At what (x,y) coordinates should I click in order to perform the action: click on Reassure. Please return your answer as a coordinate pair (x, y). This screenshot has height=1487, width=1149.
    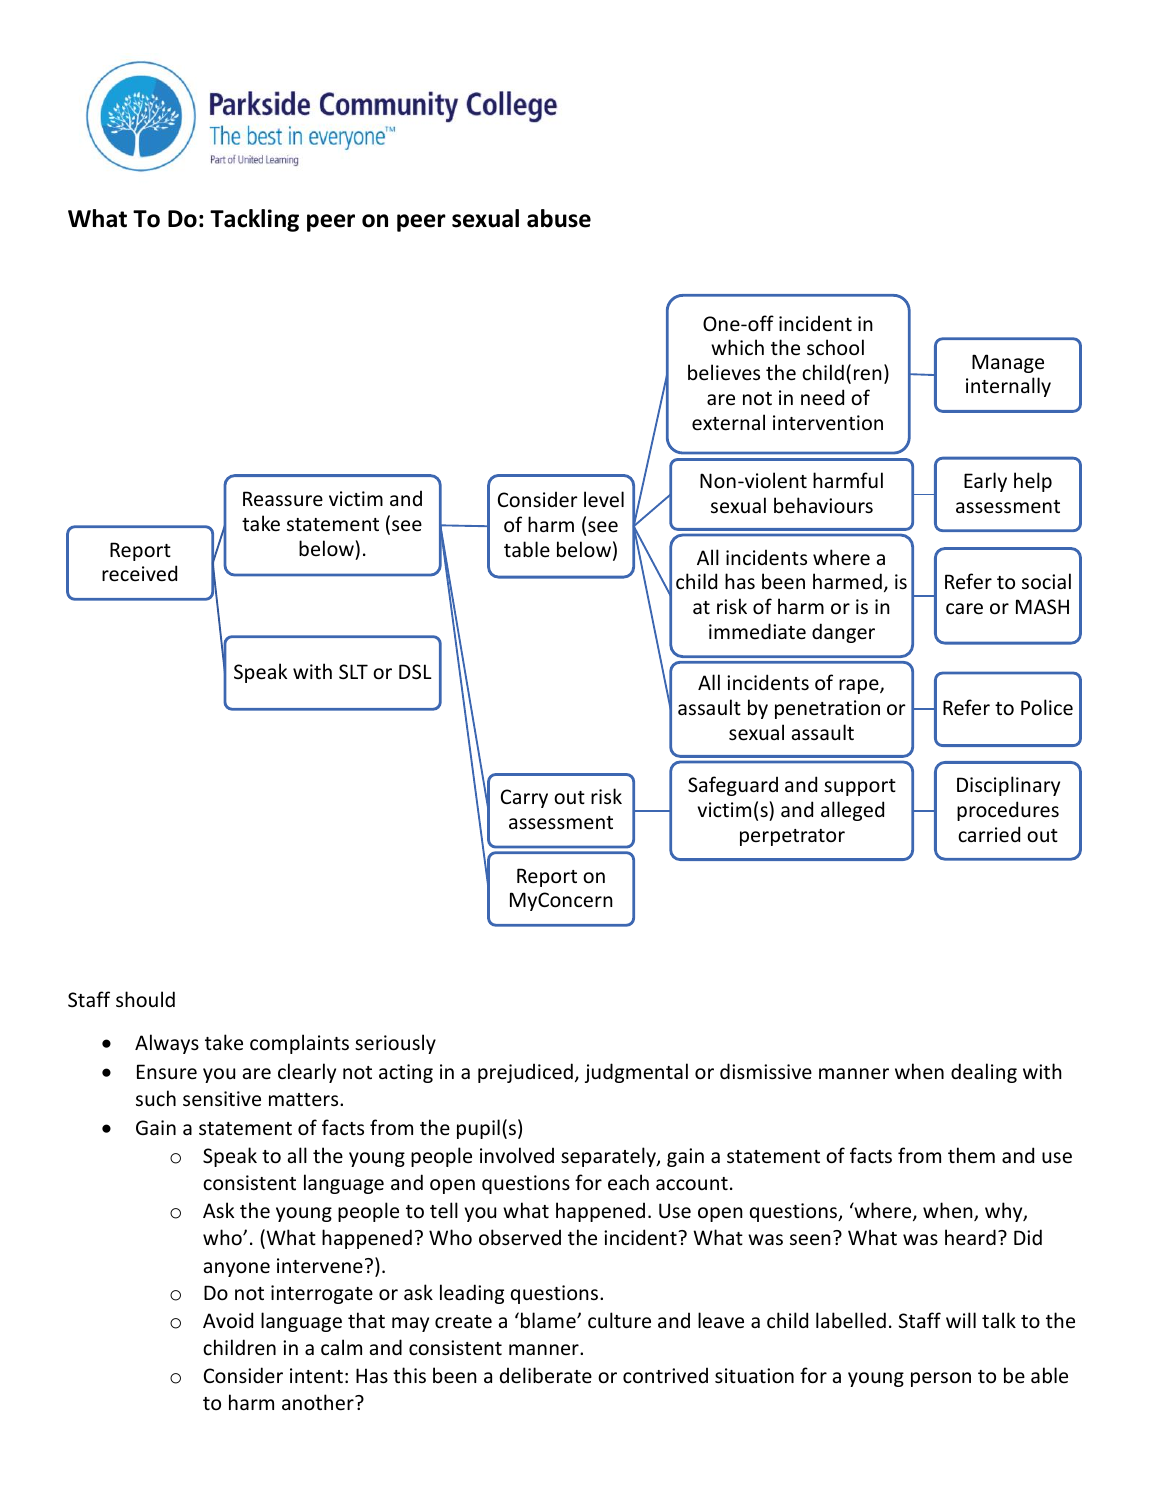
    Looking at the image, I should click on (283, 499).
